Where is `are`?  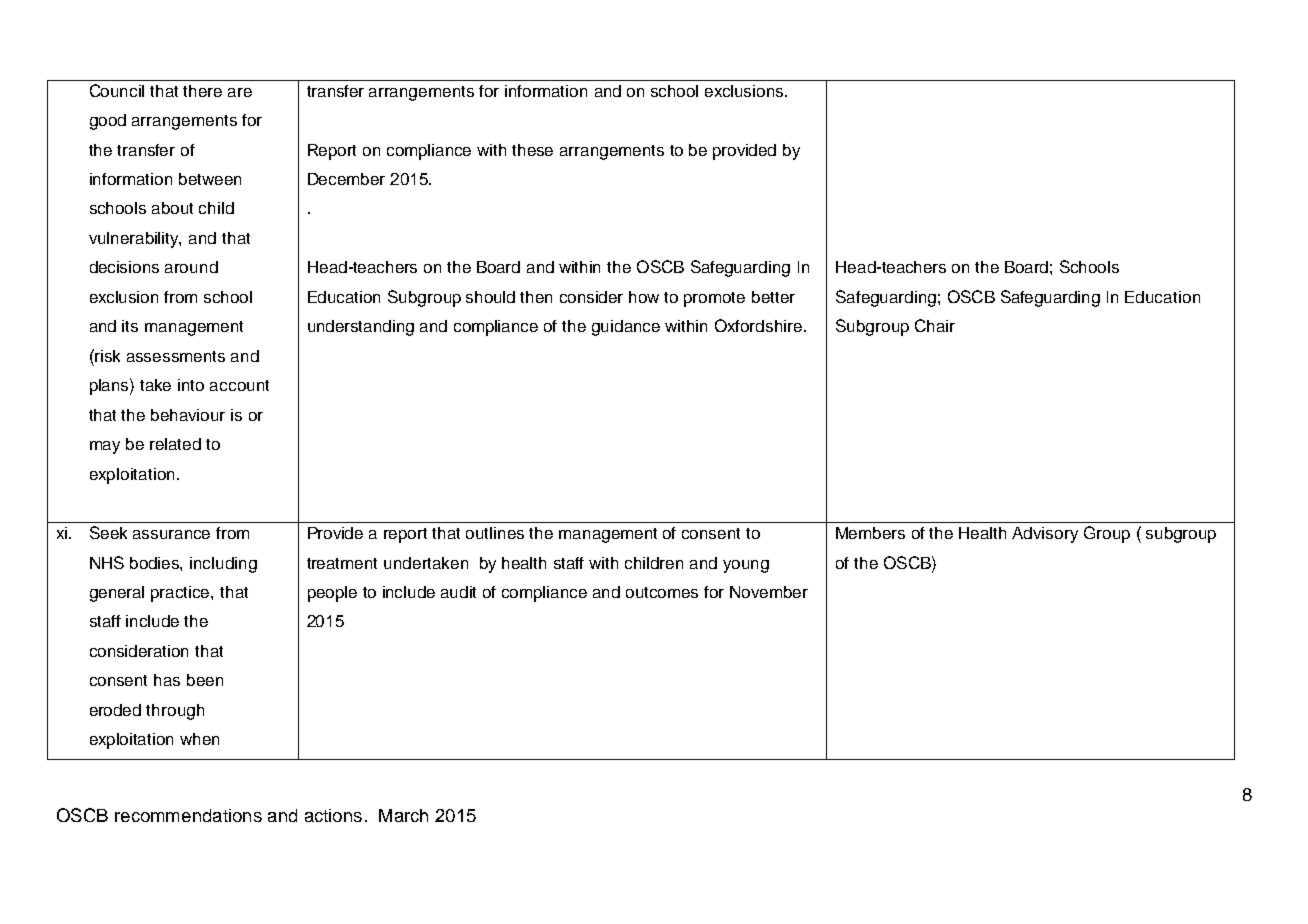 are is located at coordinates (240, 92).
